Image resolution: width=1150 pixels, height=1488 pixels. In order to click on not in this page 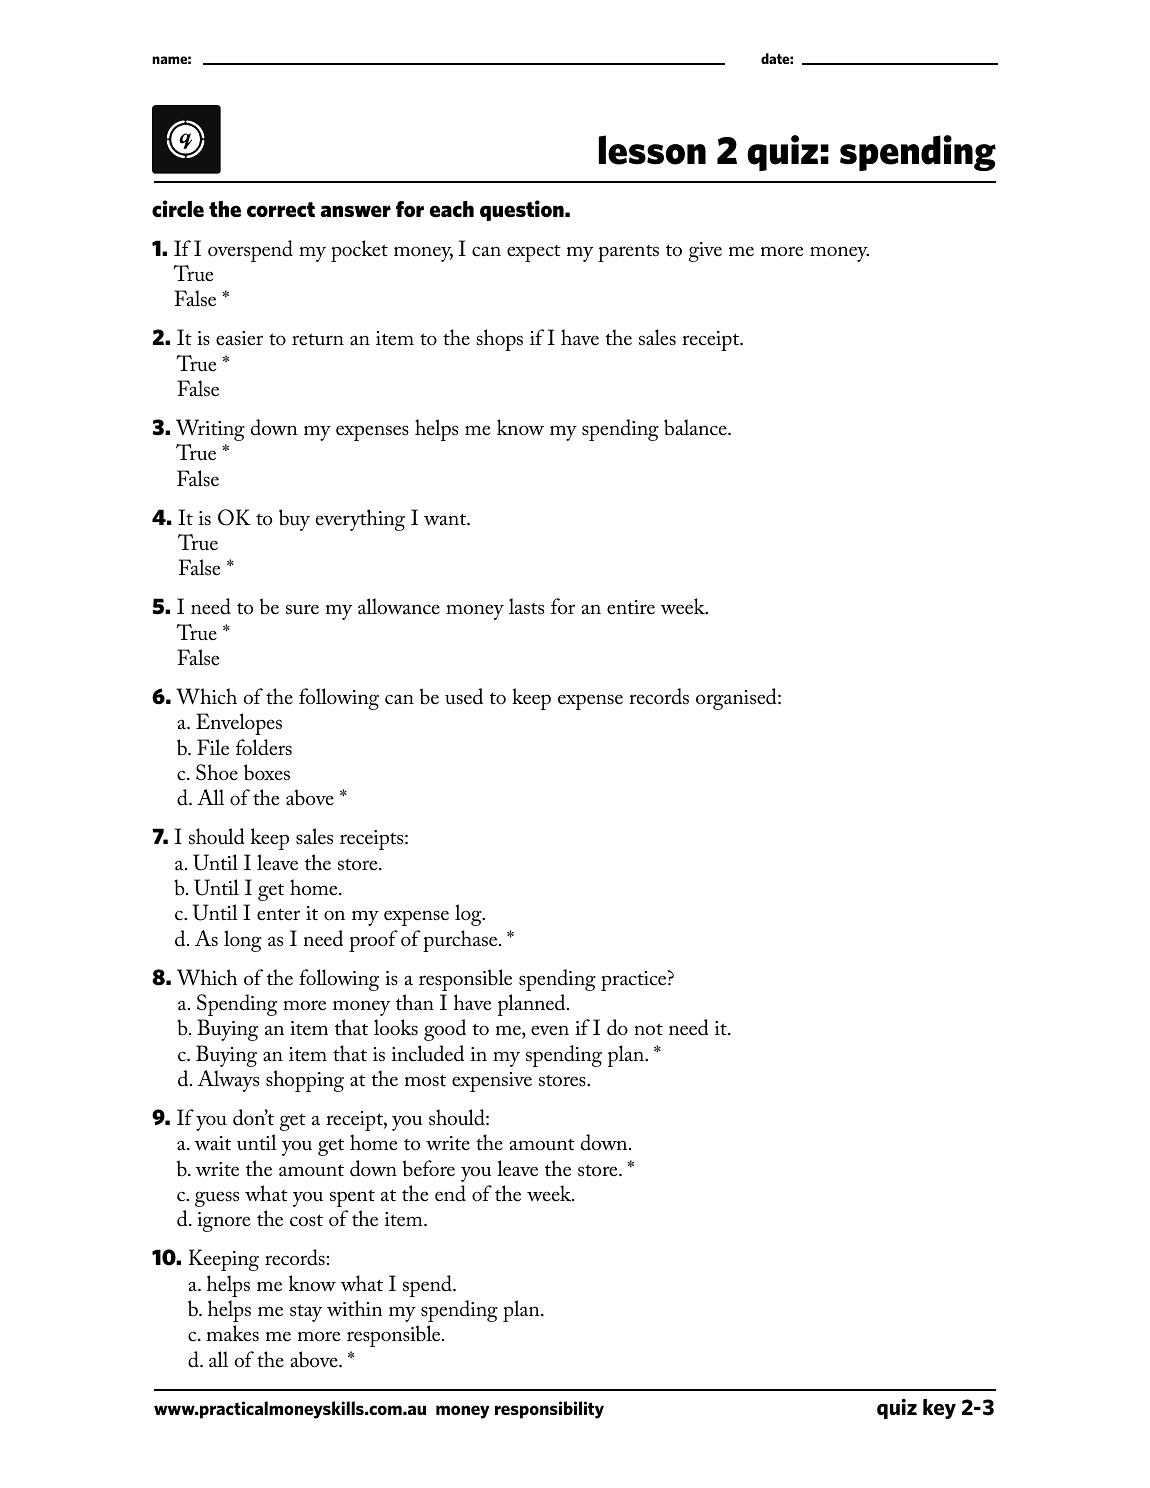, I will do `click(648, 1029)`.
